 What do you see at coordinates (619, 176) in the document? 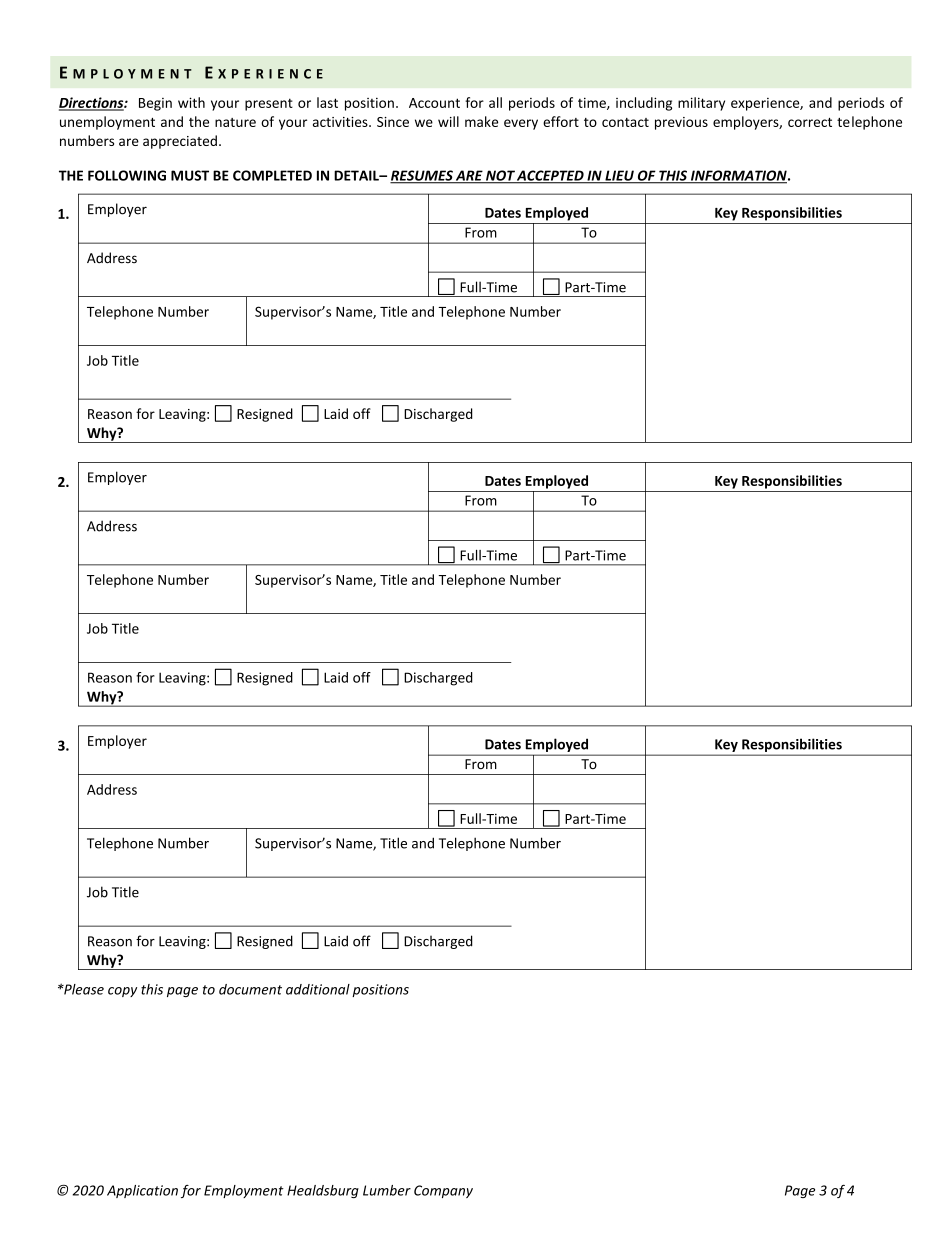
I see `LIEU` at bounding box center [619, 176].
